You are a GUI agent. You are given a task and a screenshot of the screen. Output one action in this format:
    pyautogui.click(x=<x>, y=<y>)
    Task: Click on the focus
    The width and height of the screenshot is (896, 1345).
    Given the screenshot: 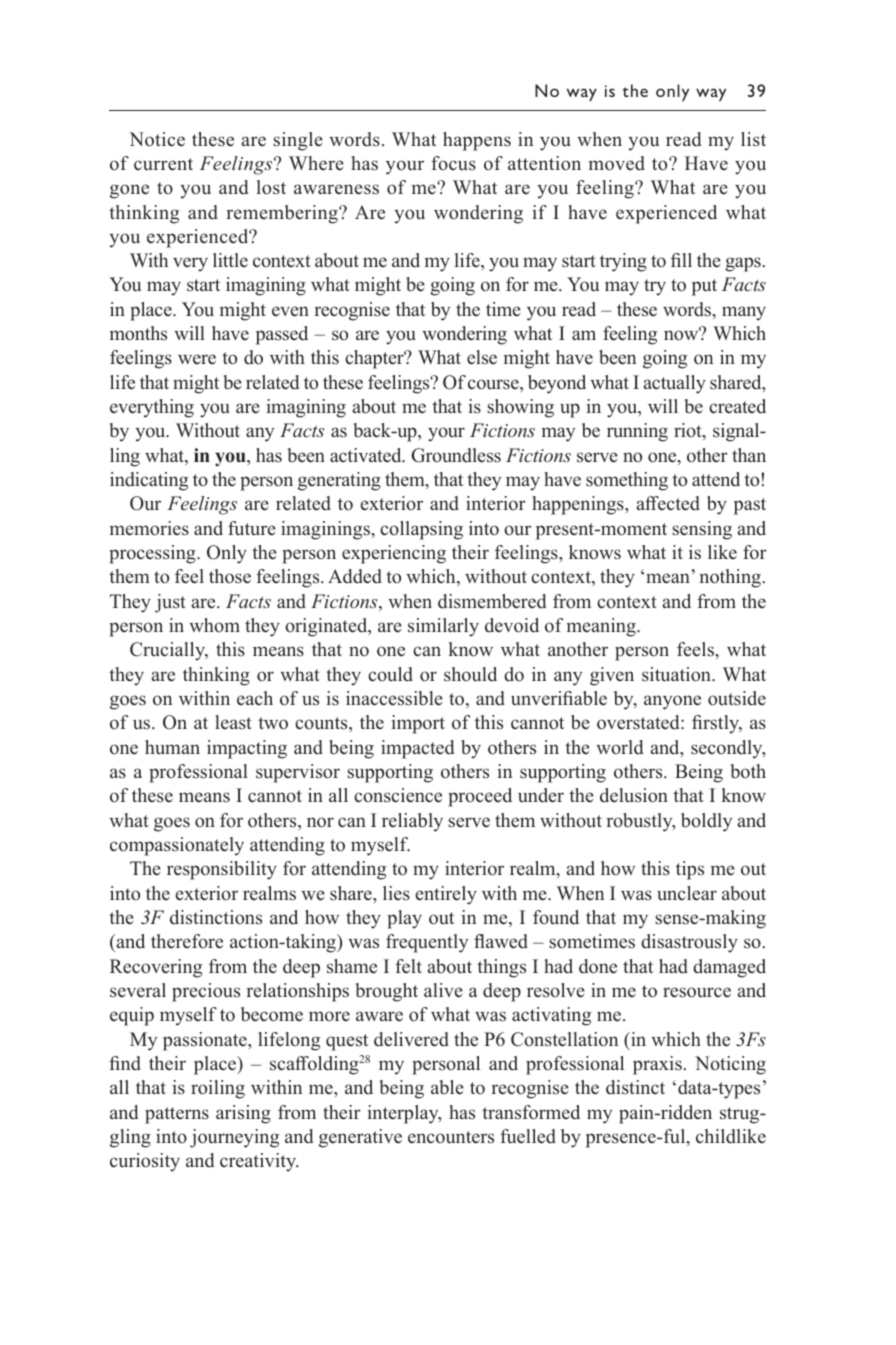 What is the action you would take?
    pyautogui.click(x=453, y=163)
